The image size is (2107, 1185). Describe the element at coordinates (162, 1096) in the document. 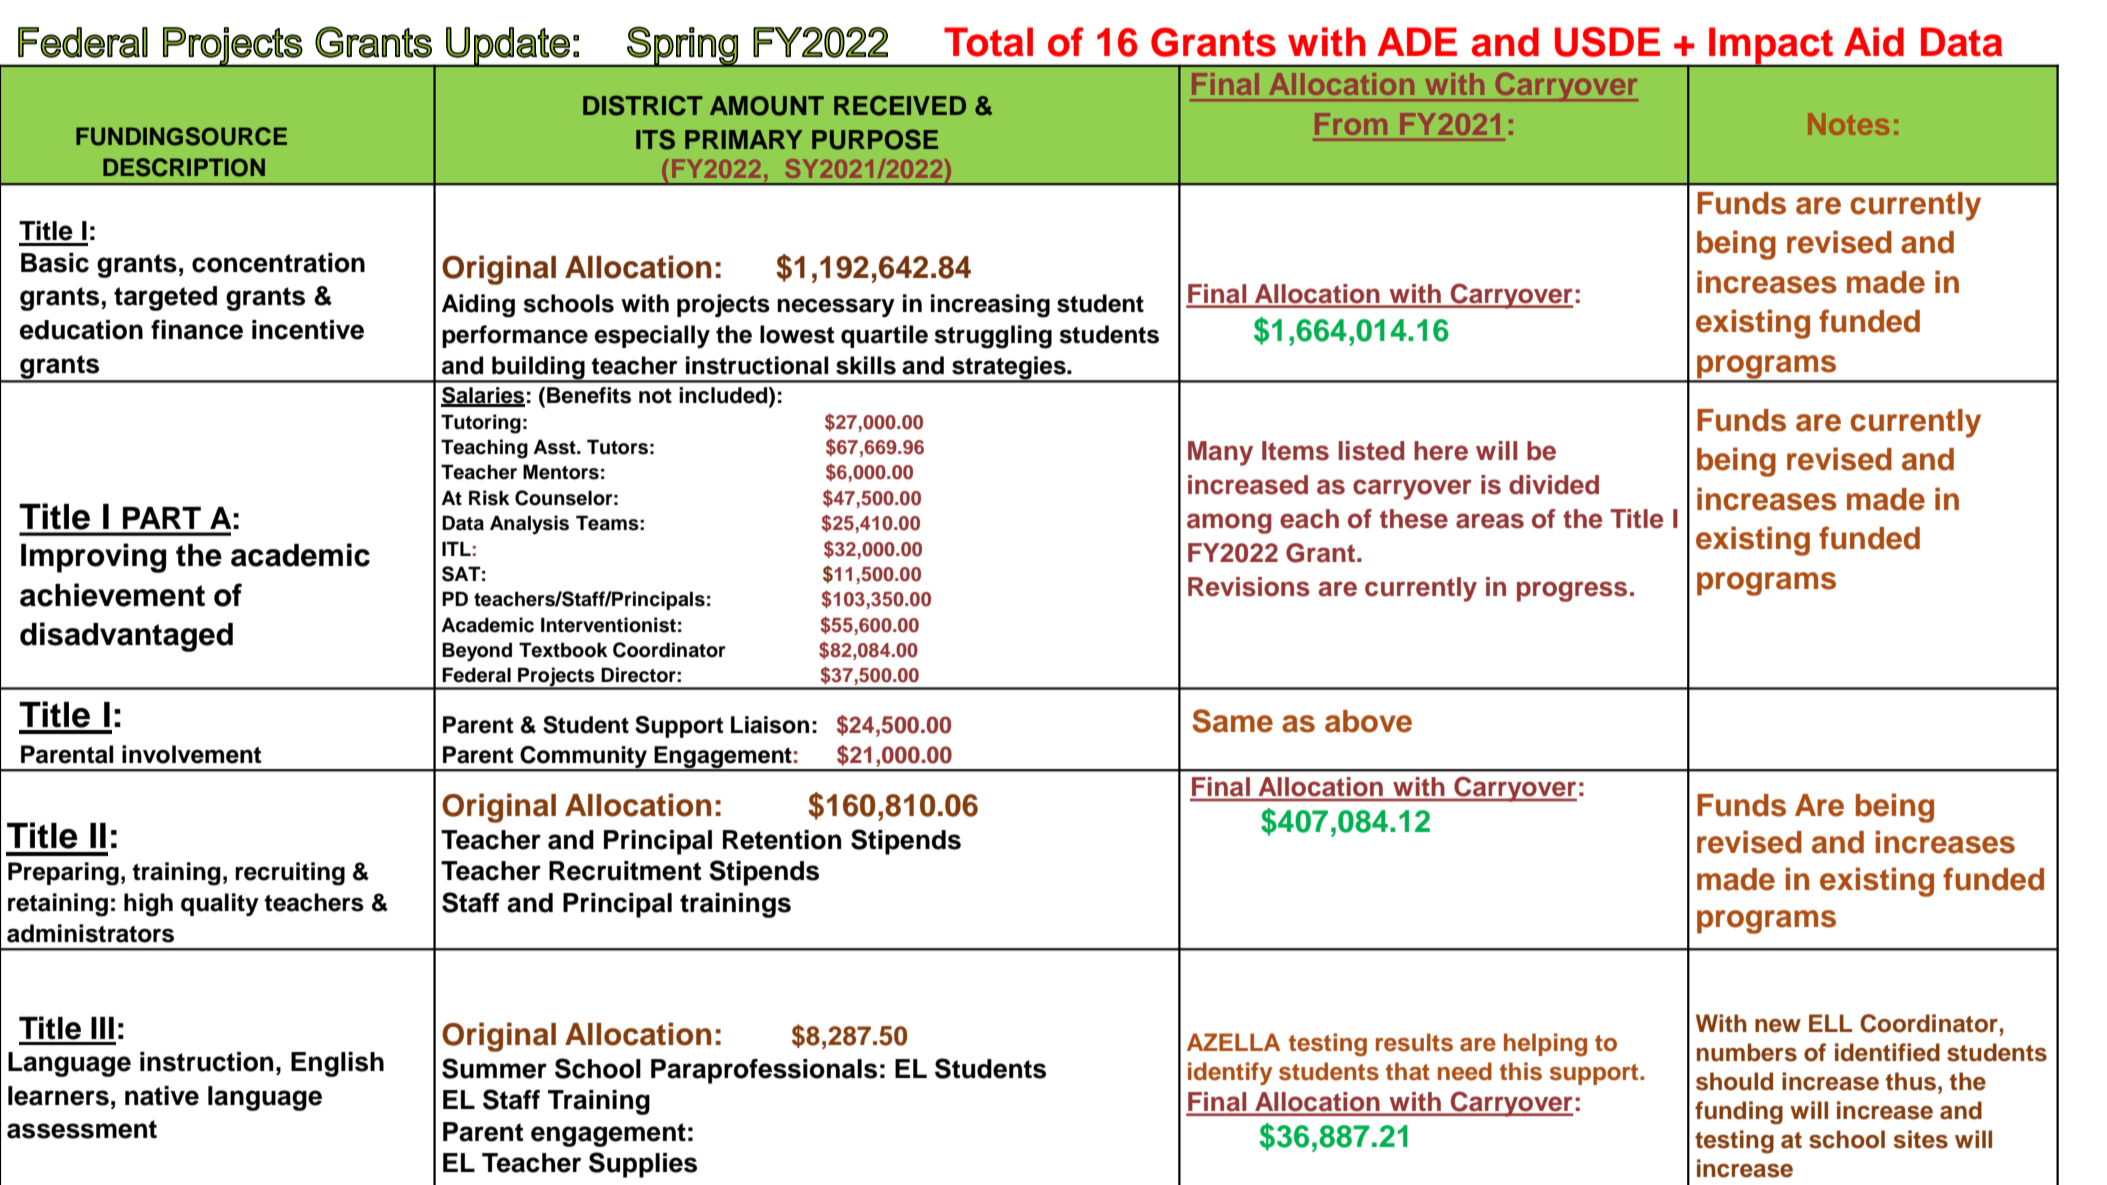

I see `native` at that location.
